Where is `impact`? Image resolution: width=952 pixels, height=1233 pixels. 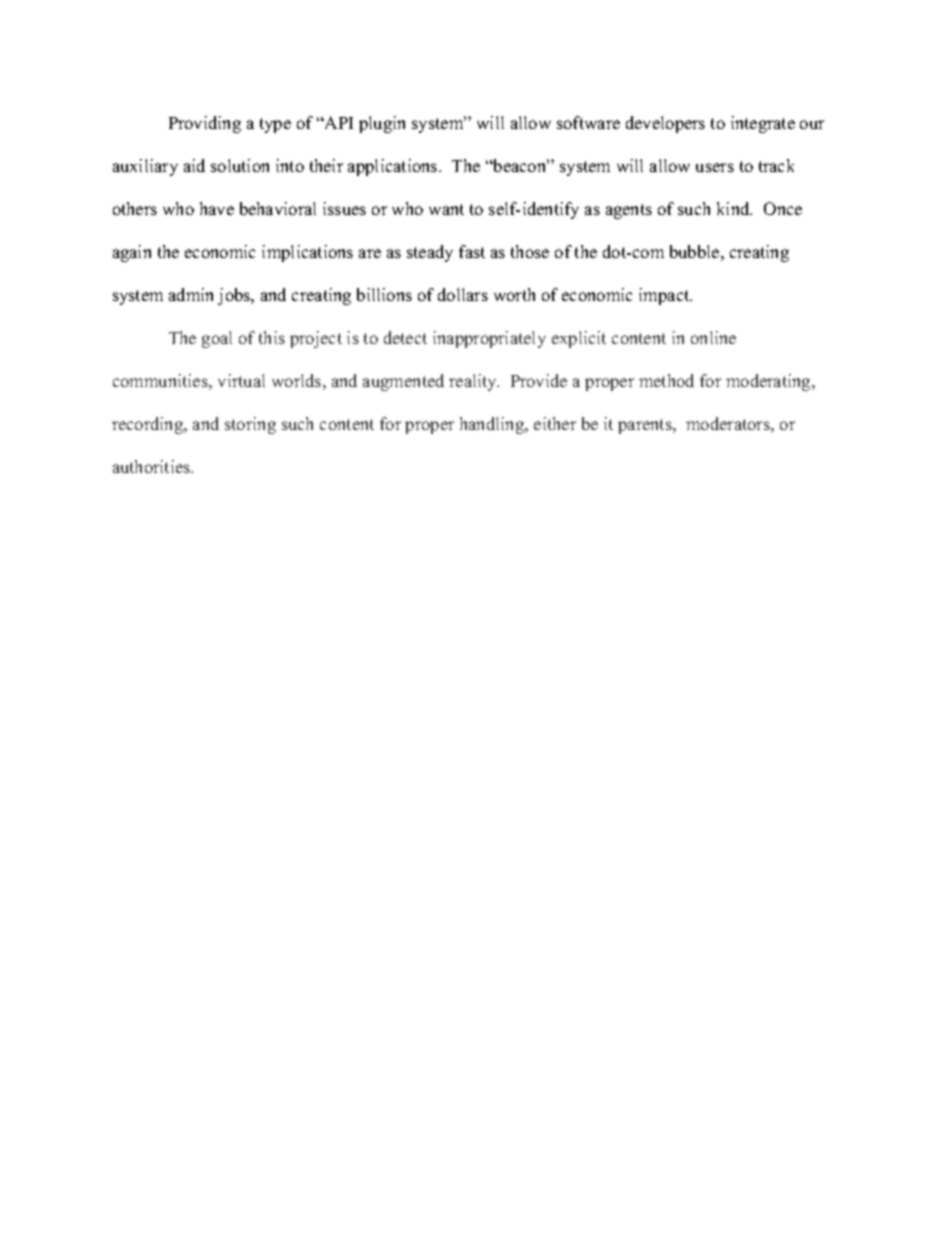 impact is located at coordinates (665, 296).
